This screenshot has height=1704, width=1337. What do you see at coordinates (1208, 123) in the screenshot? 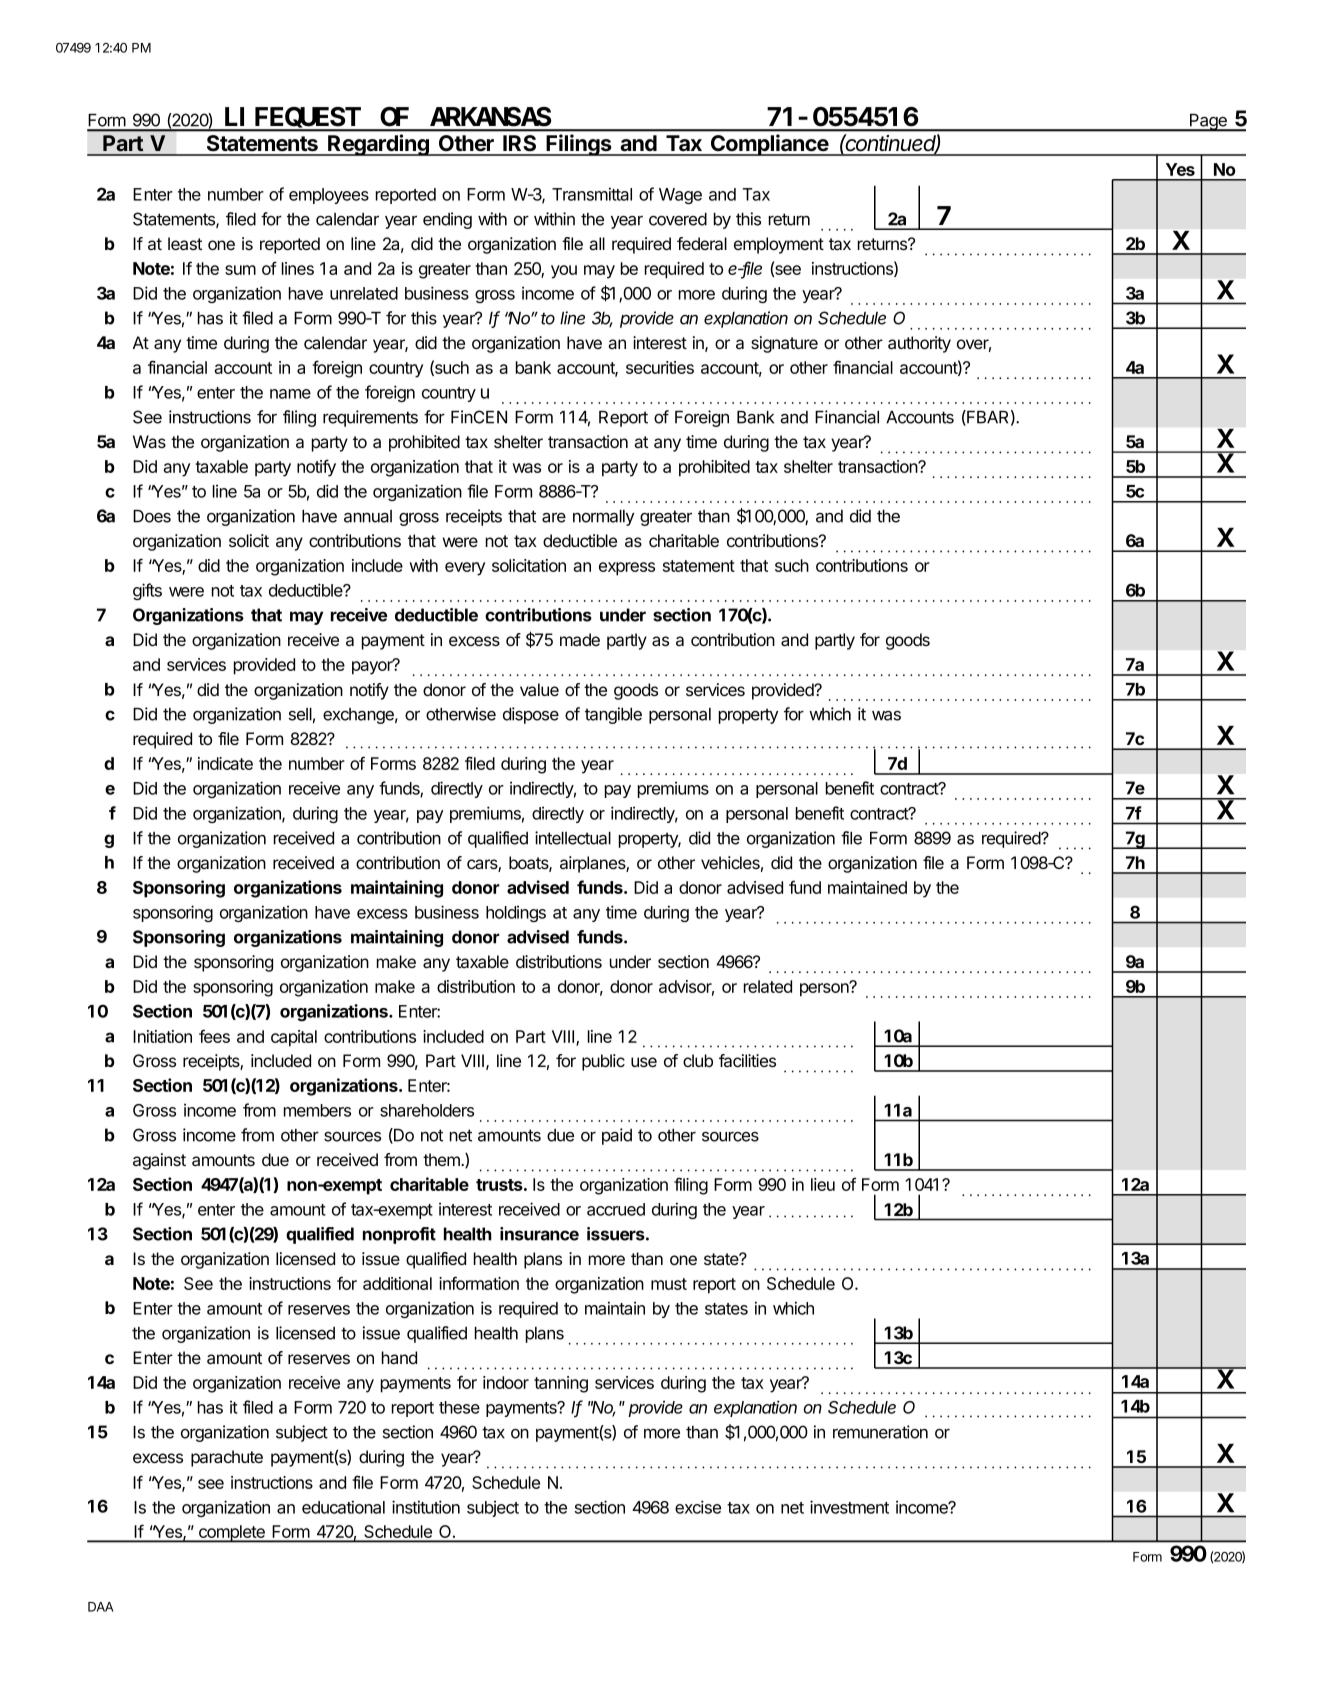
I see `Page` at bounding box center [1208, 123].
